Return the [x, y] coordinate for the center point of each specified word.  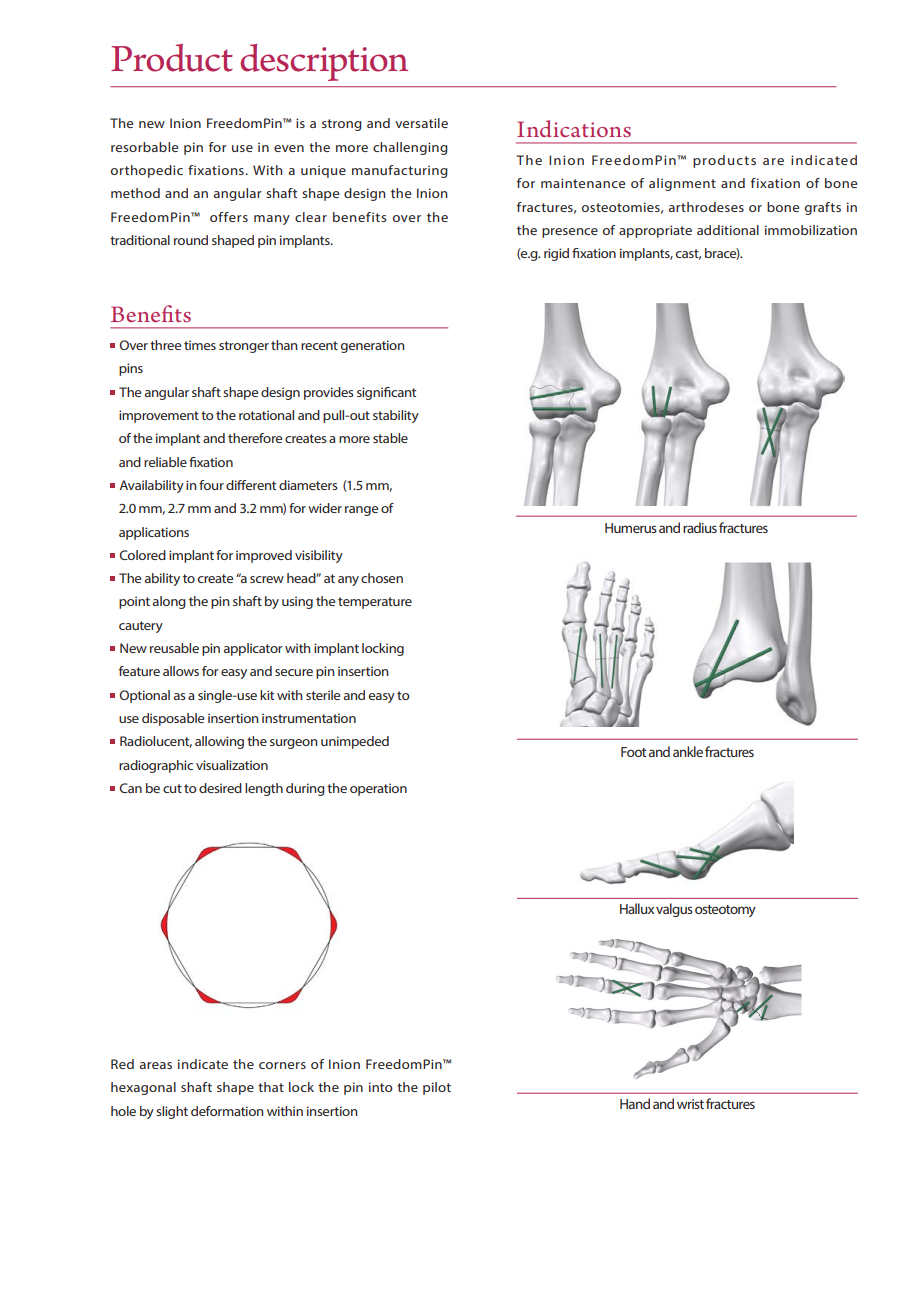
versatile [421, 123]
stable [390, 438]
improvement [159, 416]
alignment [682, 184]
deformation [227, 1111]
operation [378, 789]
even [289, 148]
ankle [688, 751]
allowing [219, 742]
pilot [437, 1088]
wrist [690, 1104]
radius [700, 527]
